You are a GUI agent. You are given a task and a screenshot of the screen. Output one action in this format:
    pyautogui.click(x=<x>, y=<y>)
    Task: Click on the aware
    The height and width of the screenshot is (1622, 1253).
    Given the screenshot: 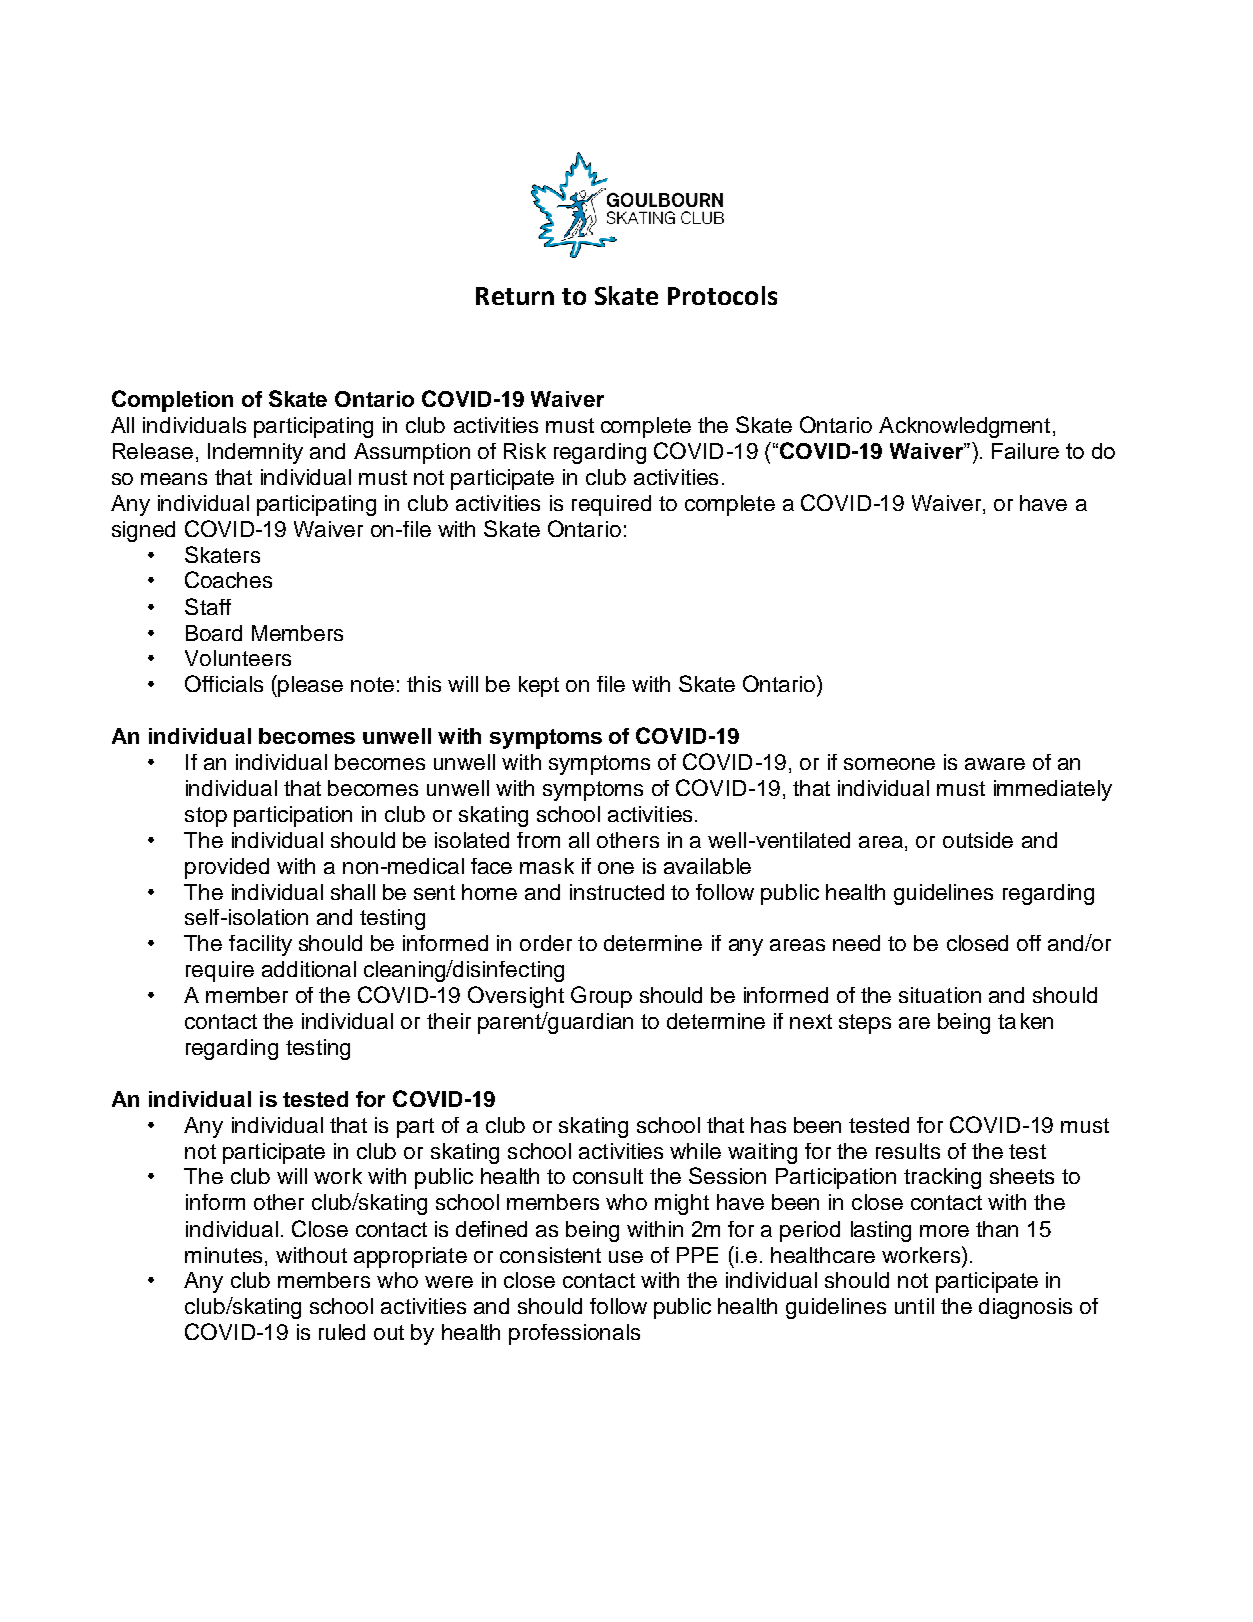 What is the action you would take?
    pyautogui.click(x=995, y=764)
